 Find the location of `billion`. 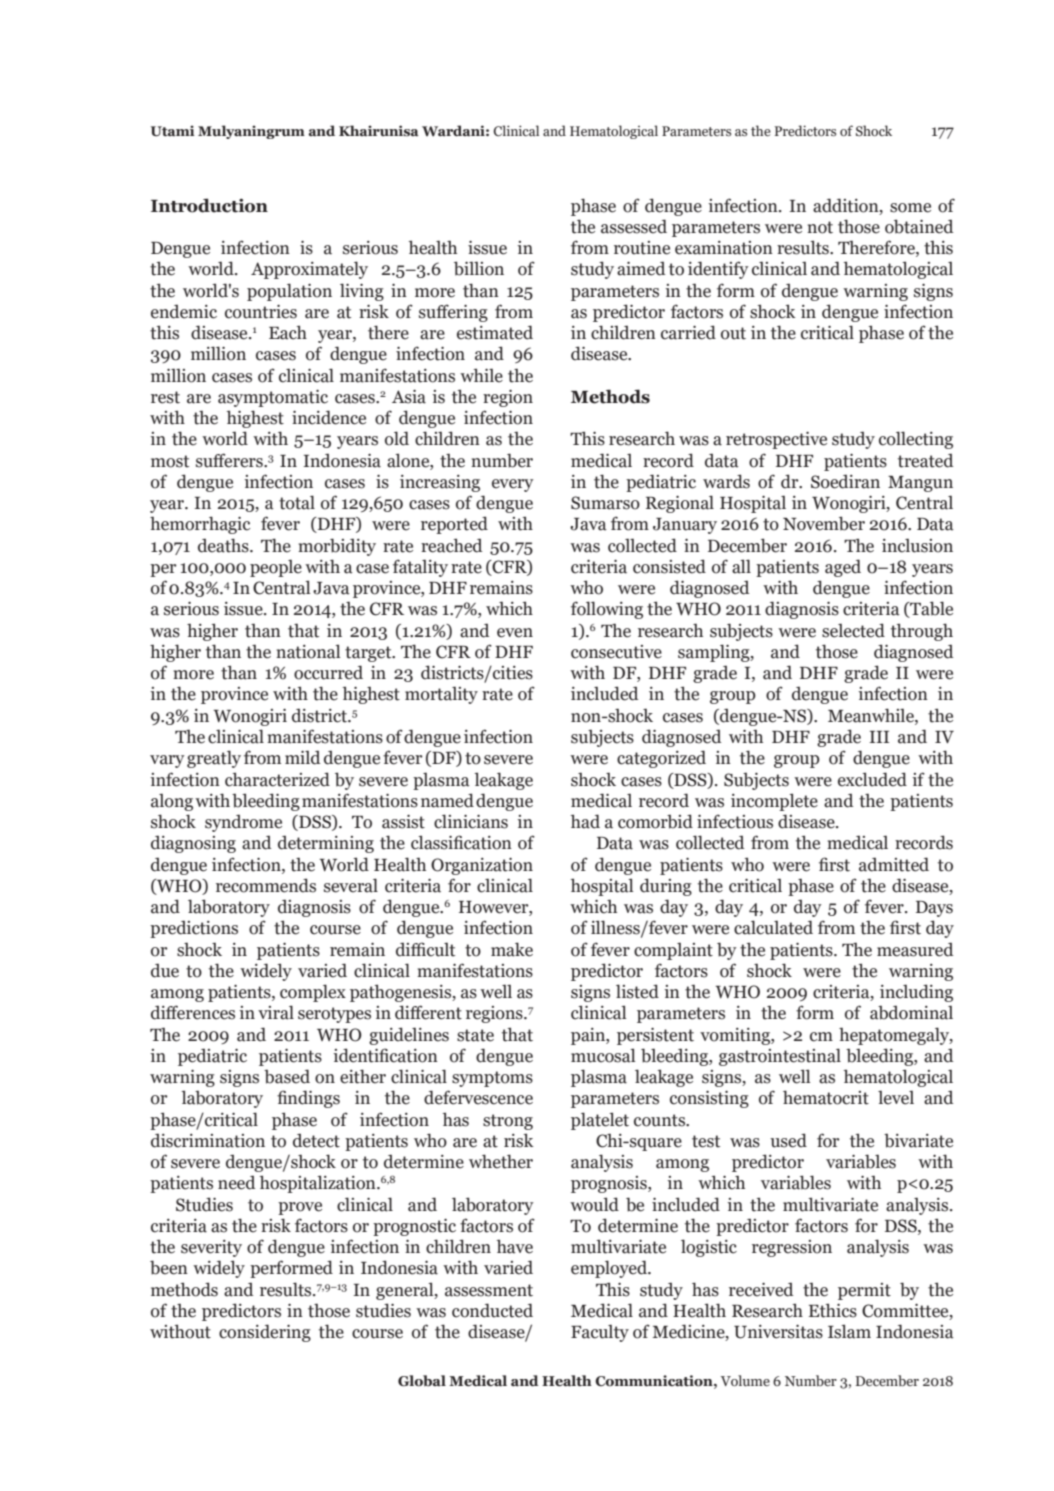

billion is located at coordinates (479, 268).
